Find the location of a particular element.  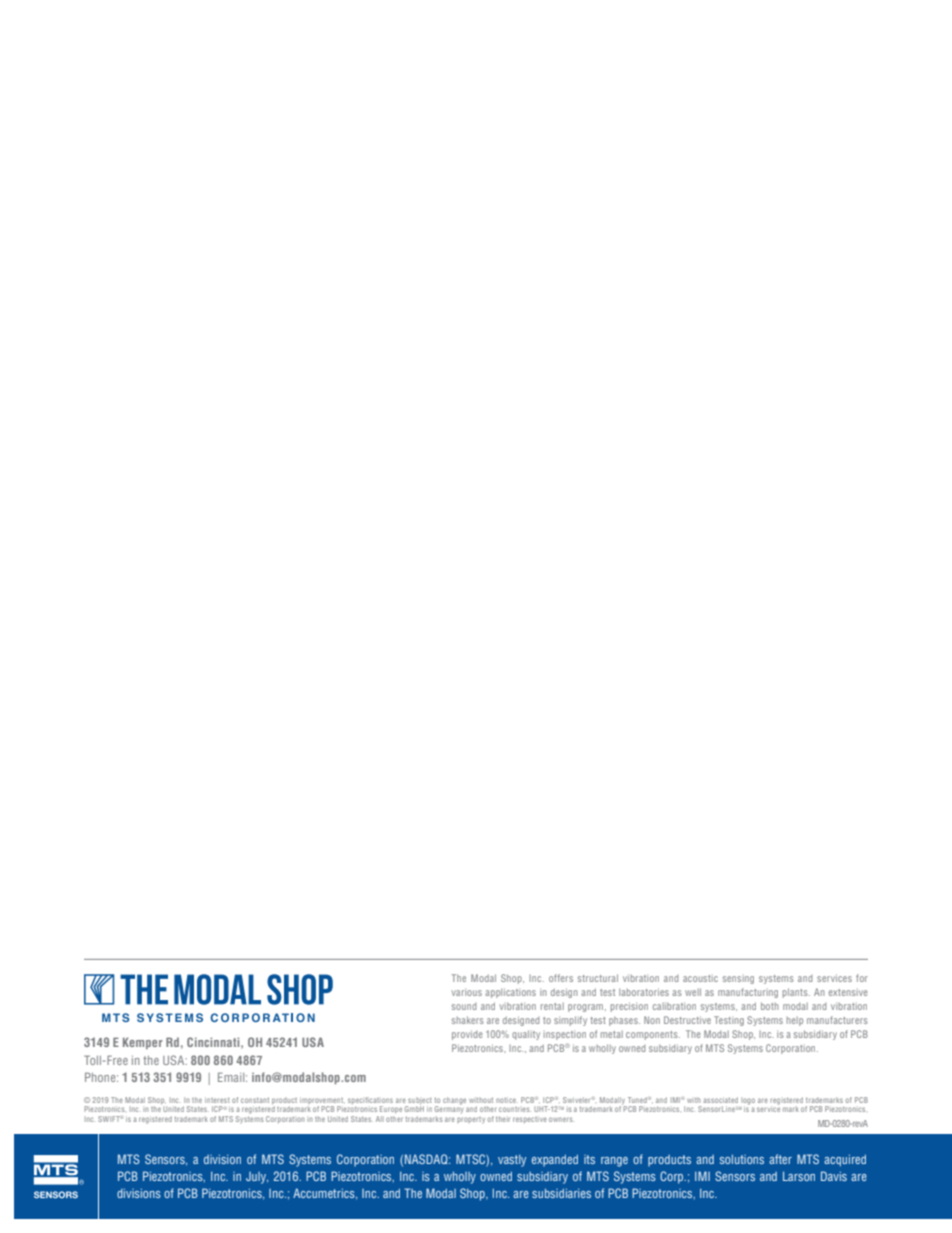

associated is located at coordinates (720, 1100).
